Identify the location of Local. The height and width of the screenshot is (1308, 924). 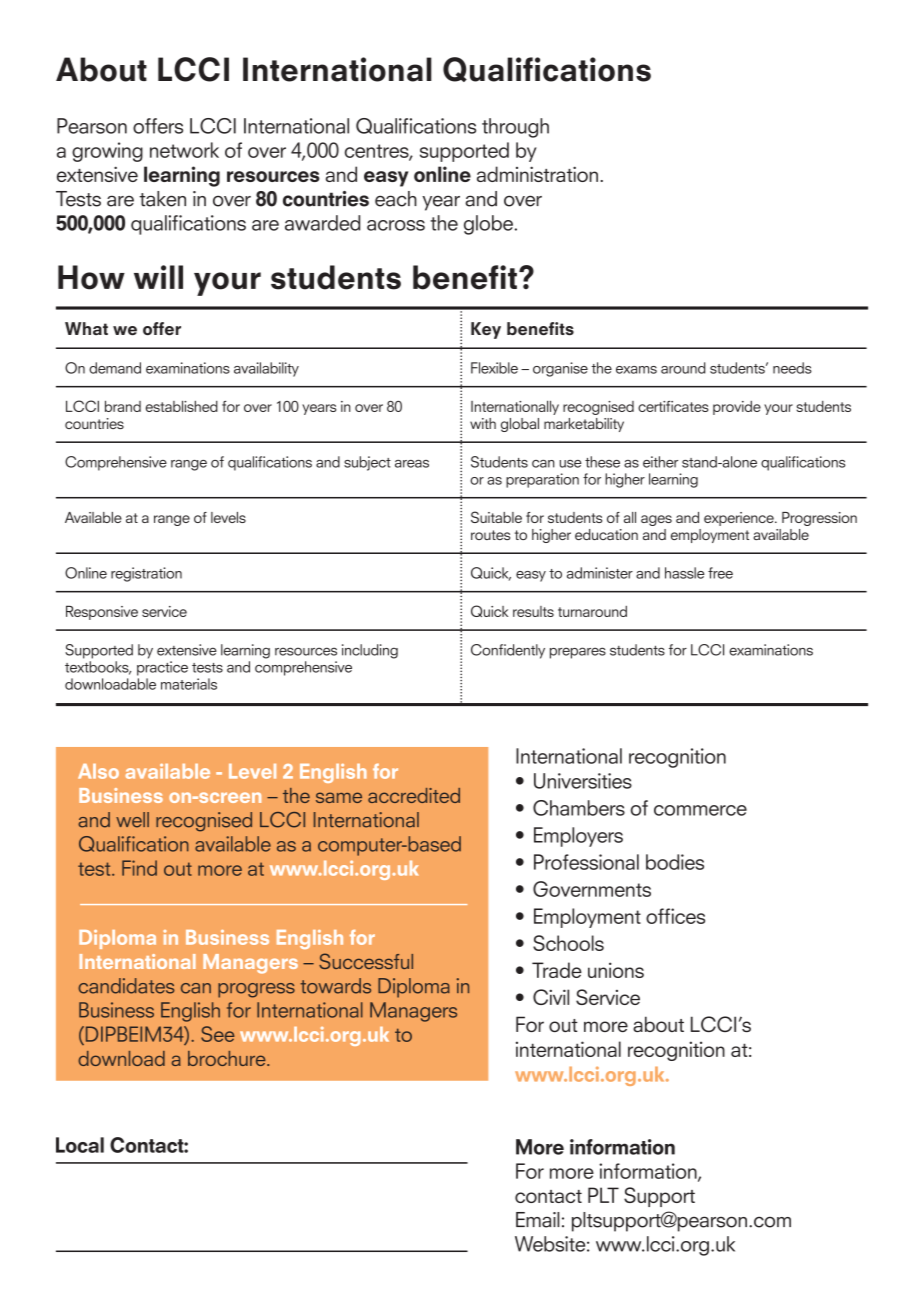
(80, 1145).
